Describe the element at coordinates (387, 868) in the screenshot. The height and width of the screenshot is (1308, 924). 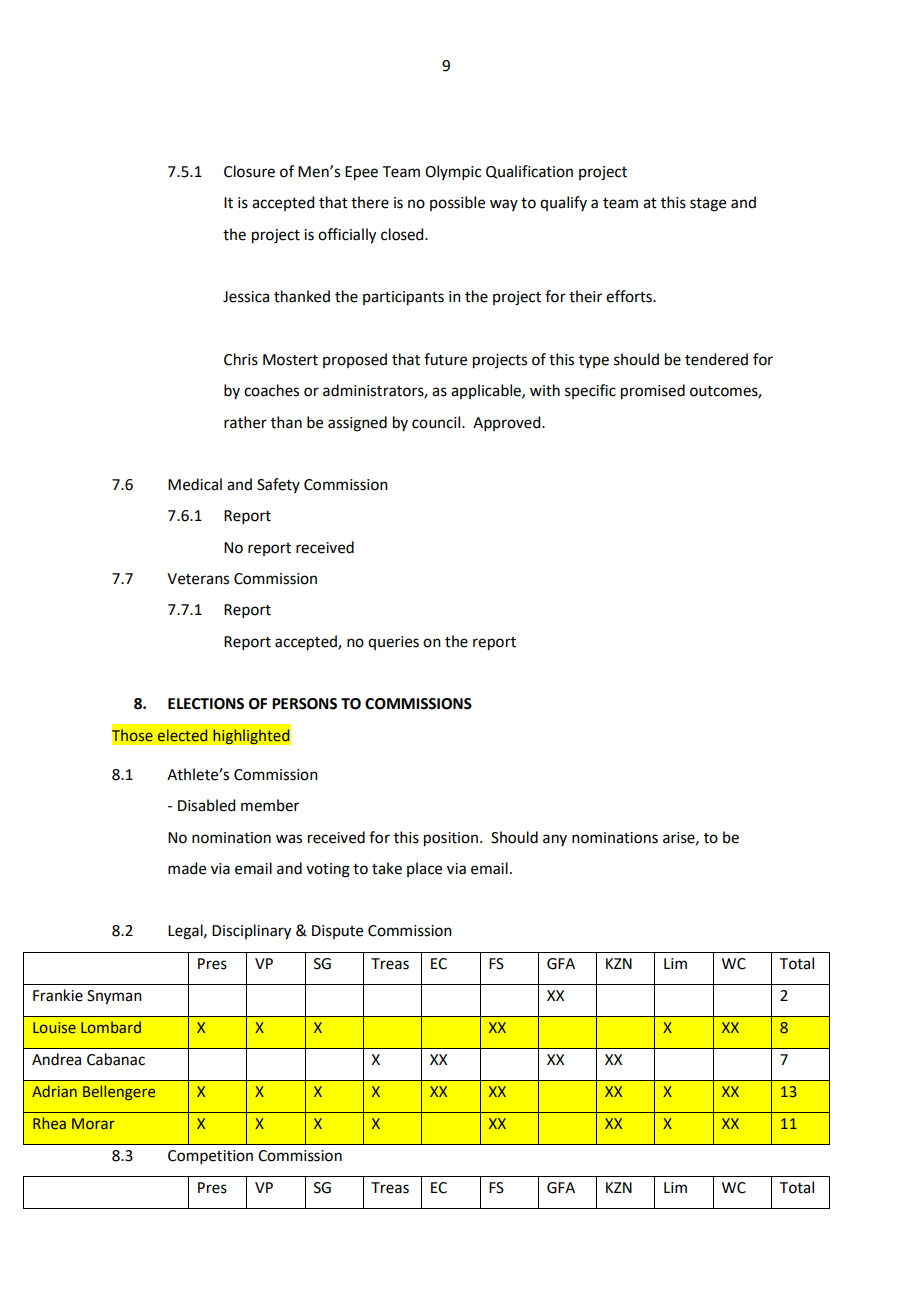
I see `take` at that location.
